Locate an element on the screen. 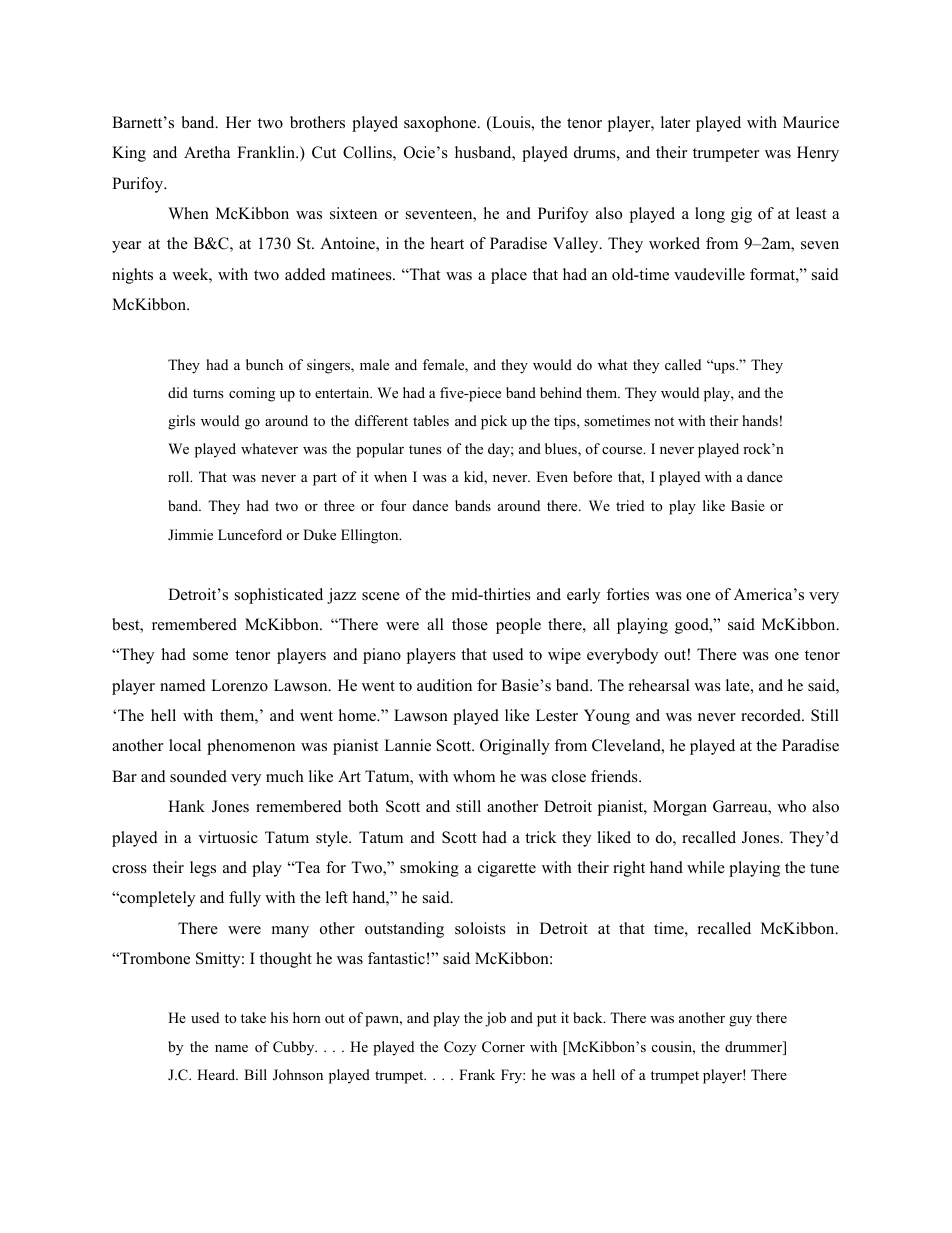 Image resolution: width=952 pixels, height=1233 pixels. Morgan is located at coordinates (680, 808).
